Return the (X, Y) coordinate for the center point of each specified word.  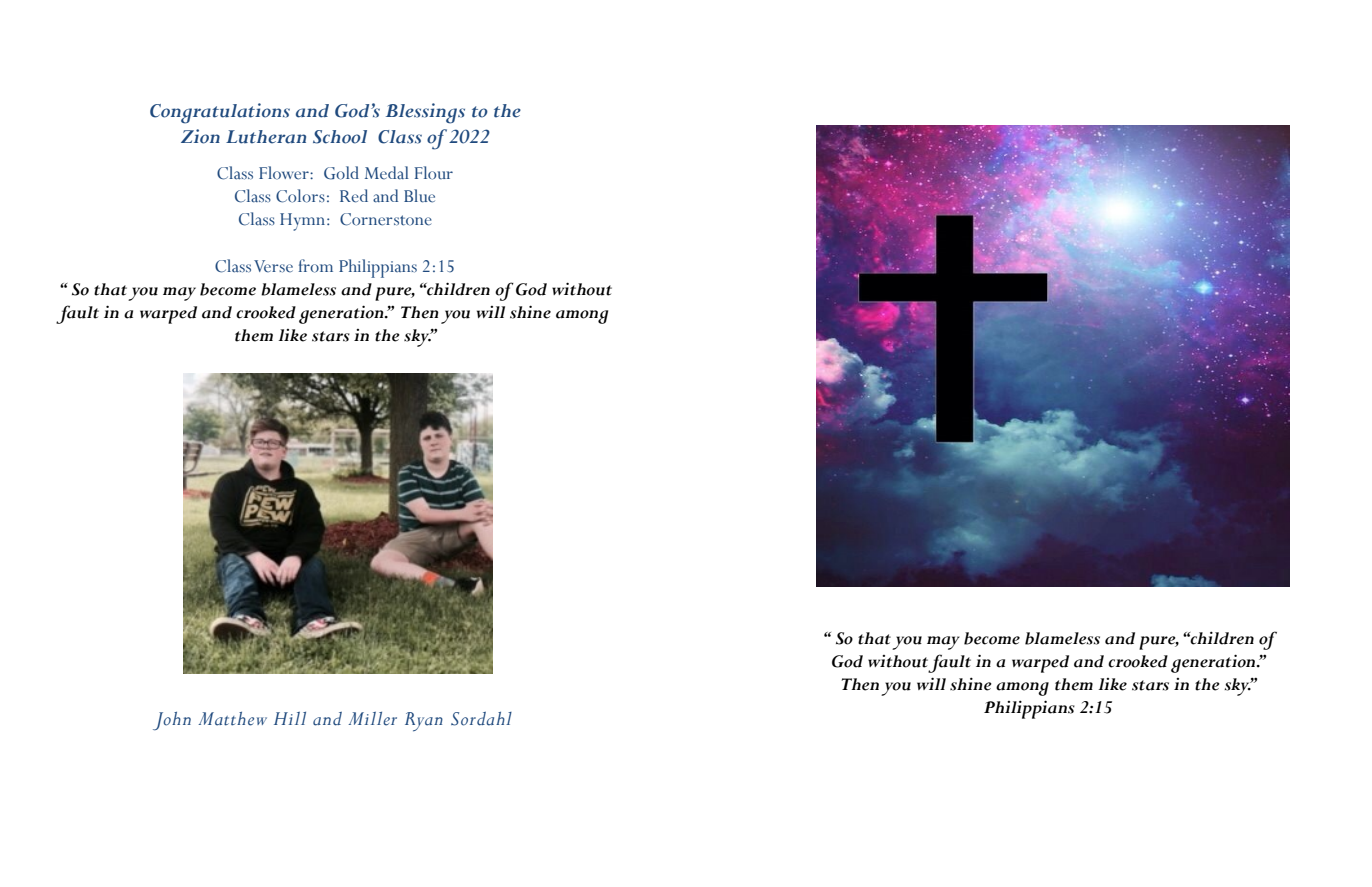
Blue (419, 196)
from (316, 266)
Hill (290, 718)
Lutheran (266, 137)
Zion (200, 136)
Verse (273, 266)
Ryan (424, 722)
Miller (372, 719)
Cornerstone (386, 219)
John (172, 721)
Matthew (232, 719)
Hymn (304, 222)
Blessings (425, 113)
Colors (300, 196)
